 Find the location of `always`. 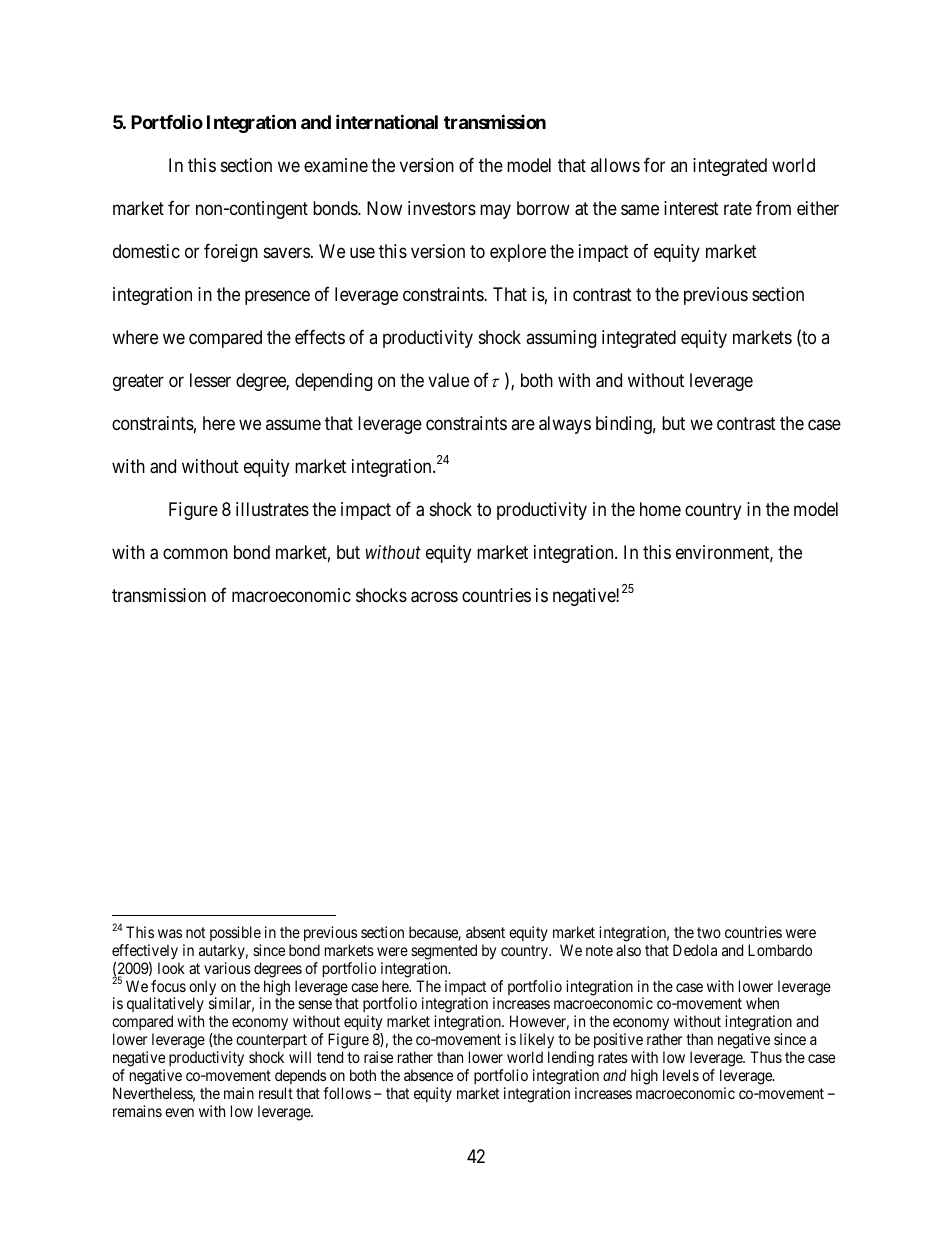

always is located at coordinates (565, 425).
